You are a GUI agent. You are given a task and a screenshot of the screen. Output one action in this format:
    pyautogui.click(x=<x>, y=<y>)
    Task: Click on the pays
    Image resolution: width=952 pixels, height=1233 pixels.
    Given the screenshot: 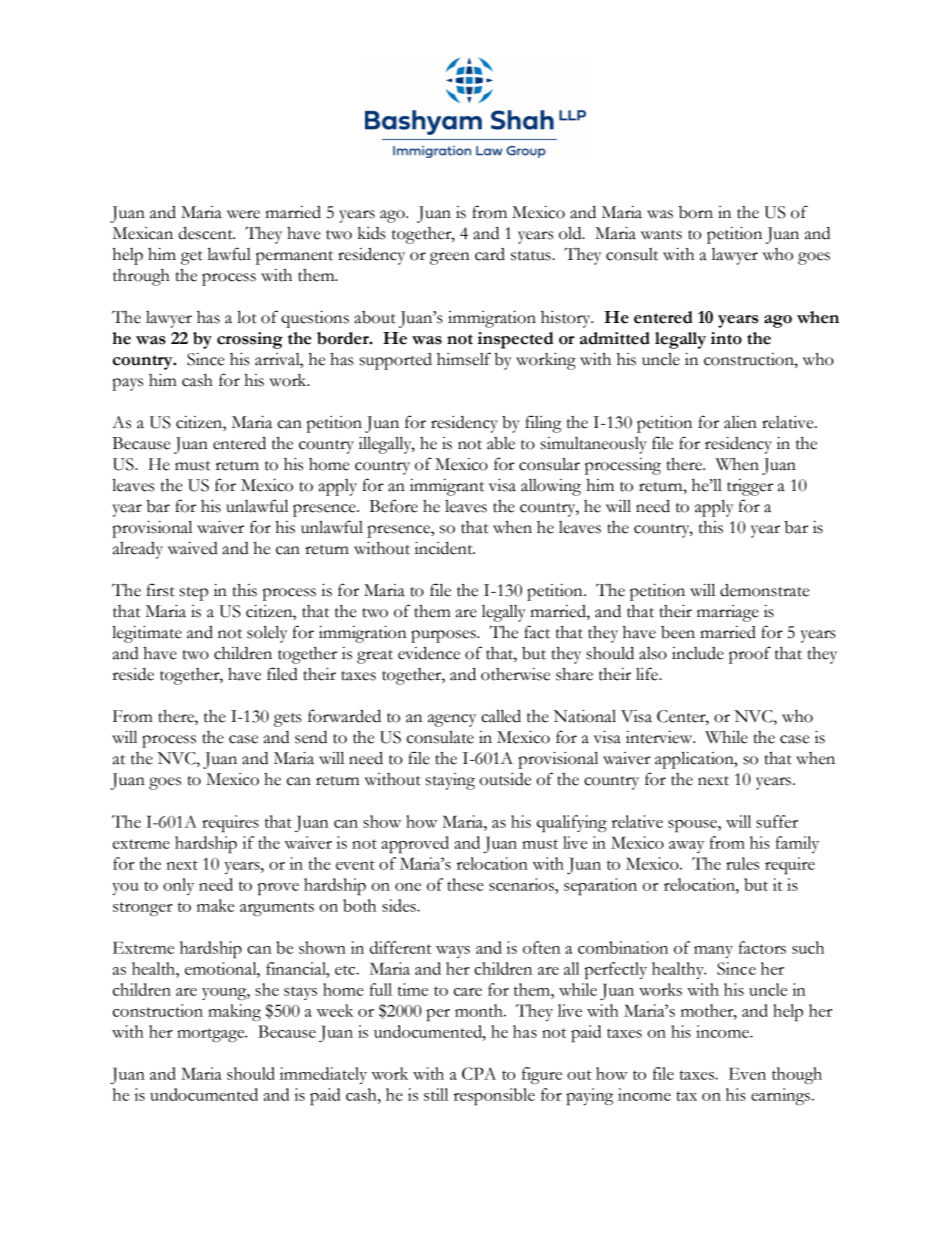 What is the action you would take?
    pyautogui.click(x=127, y=384)
